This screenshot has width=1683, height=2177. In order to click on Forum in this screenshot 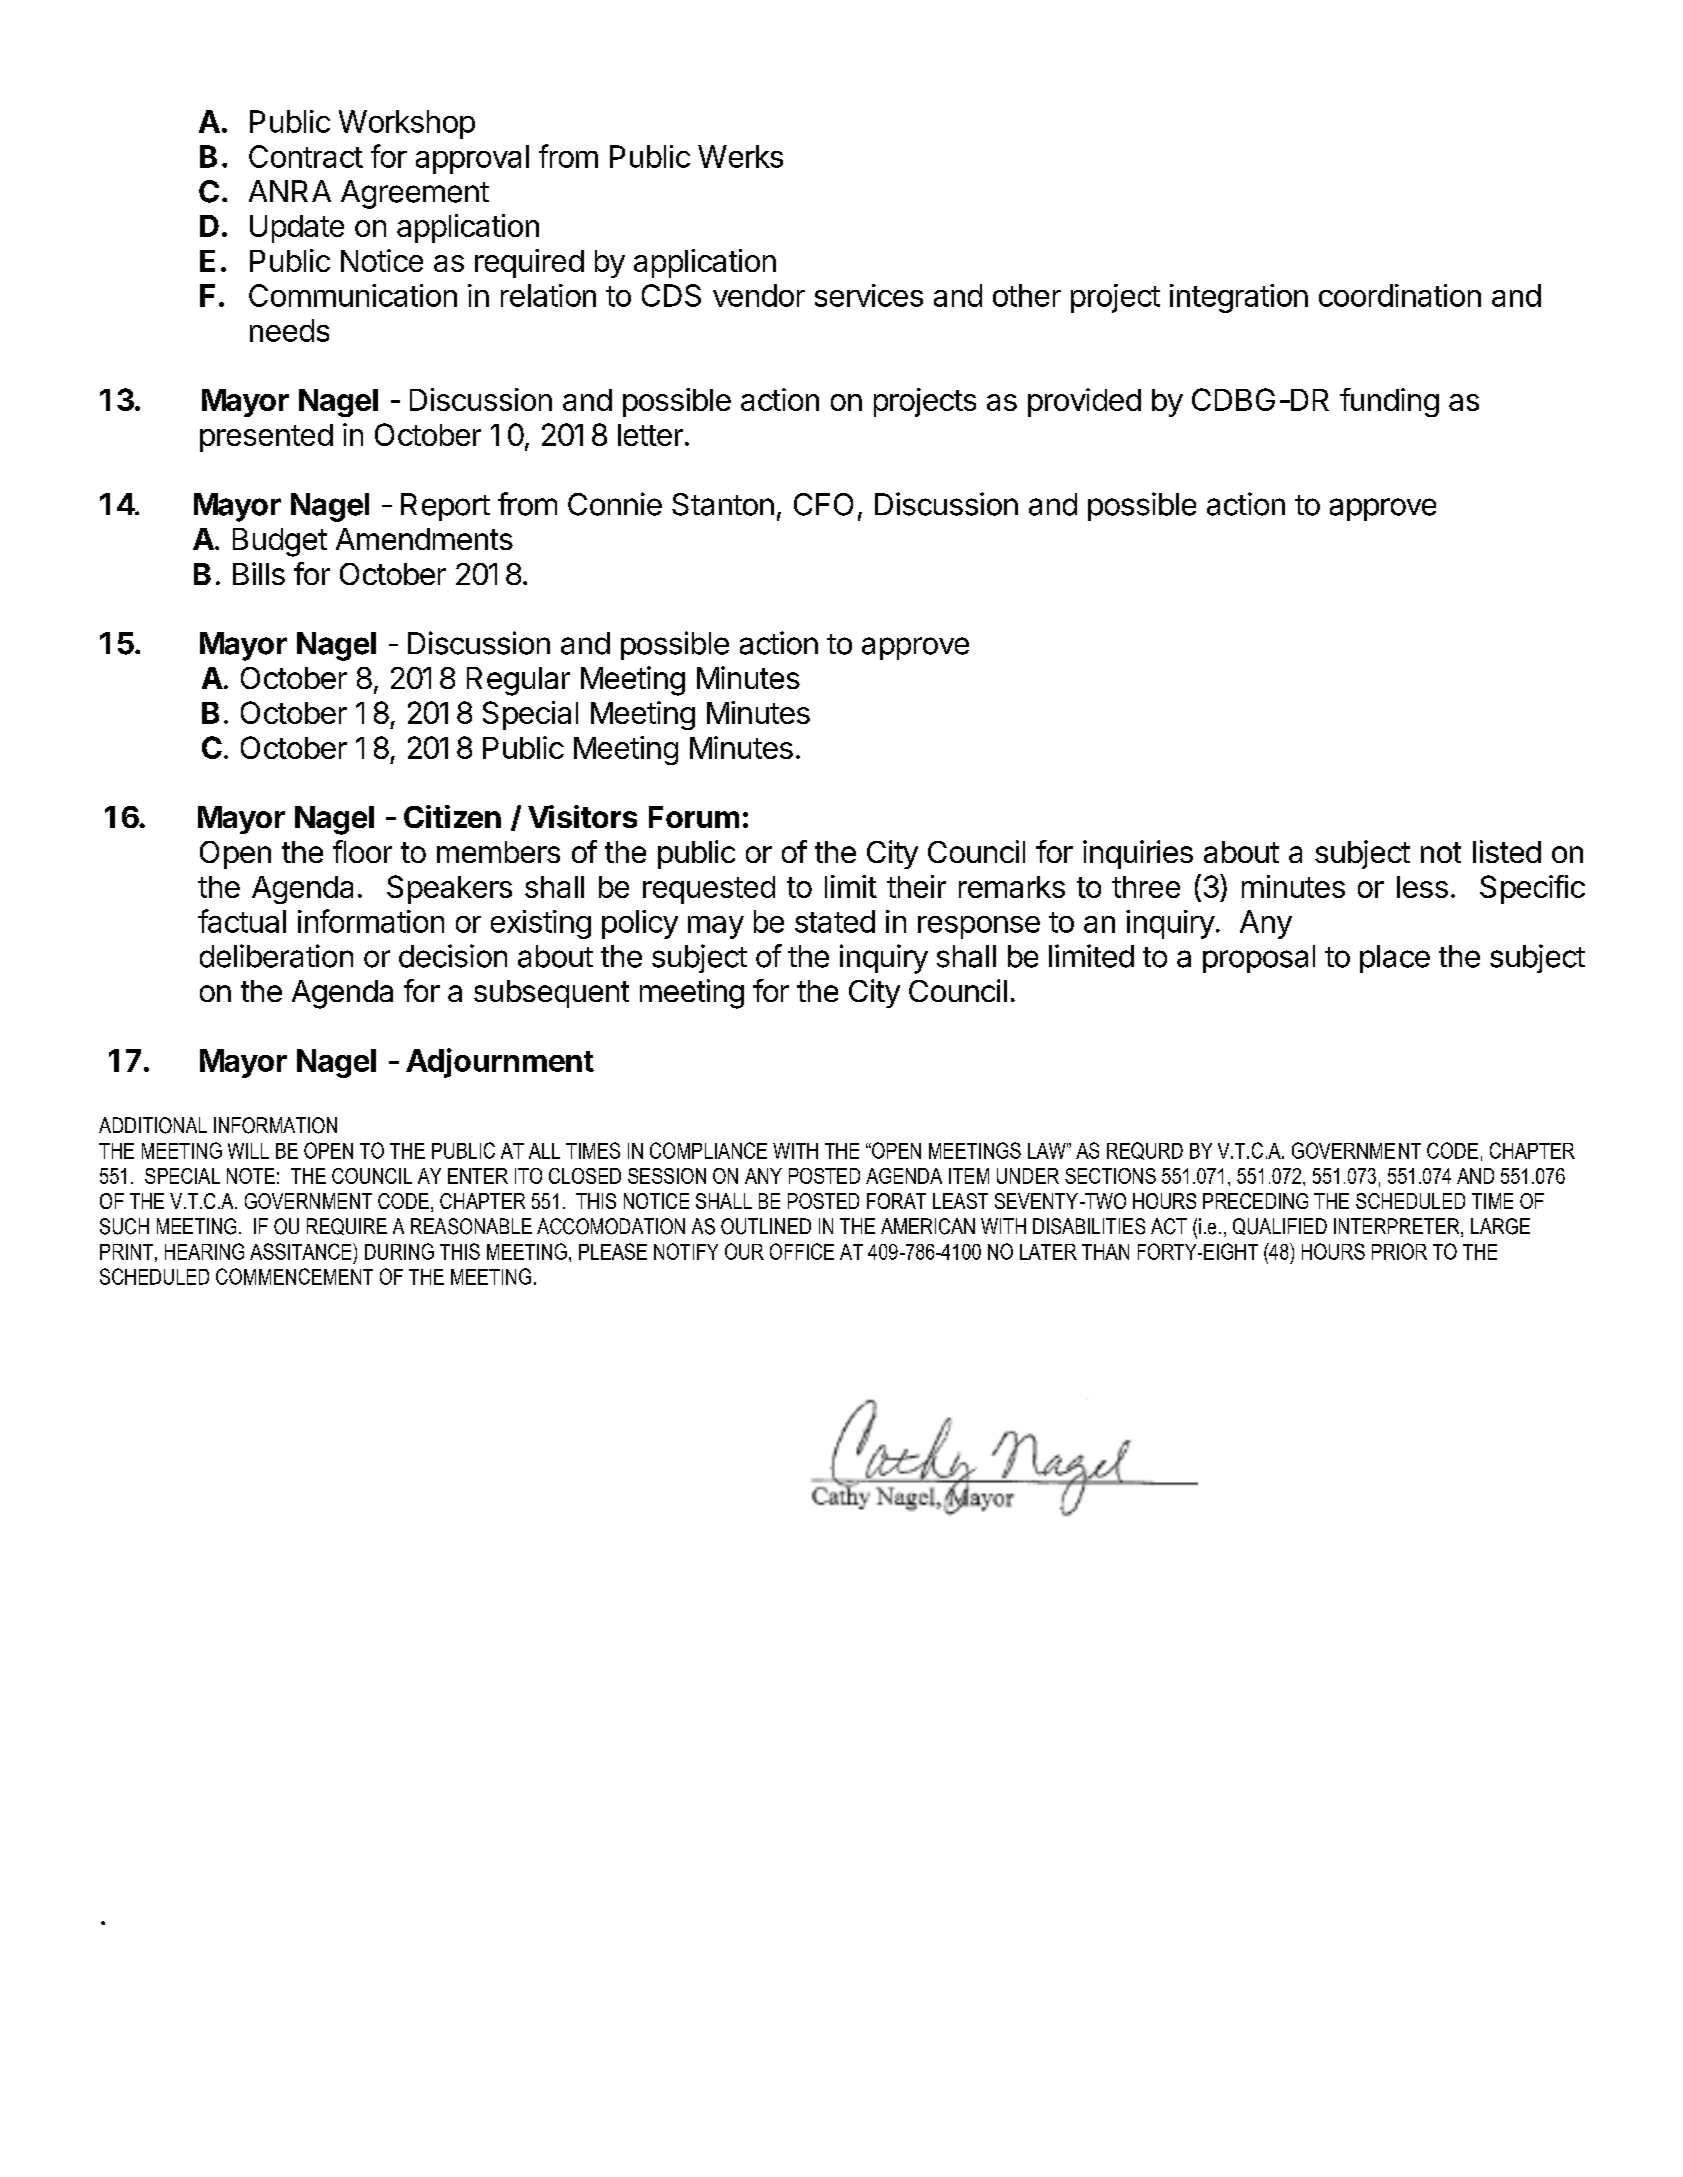, I will do `click(694, 817)`.
